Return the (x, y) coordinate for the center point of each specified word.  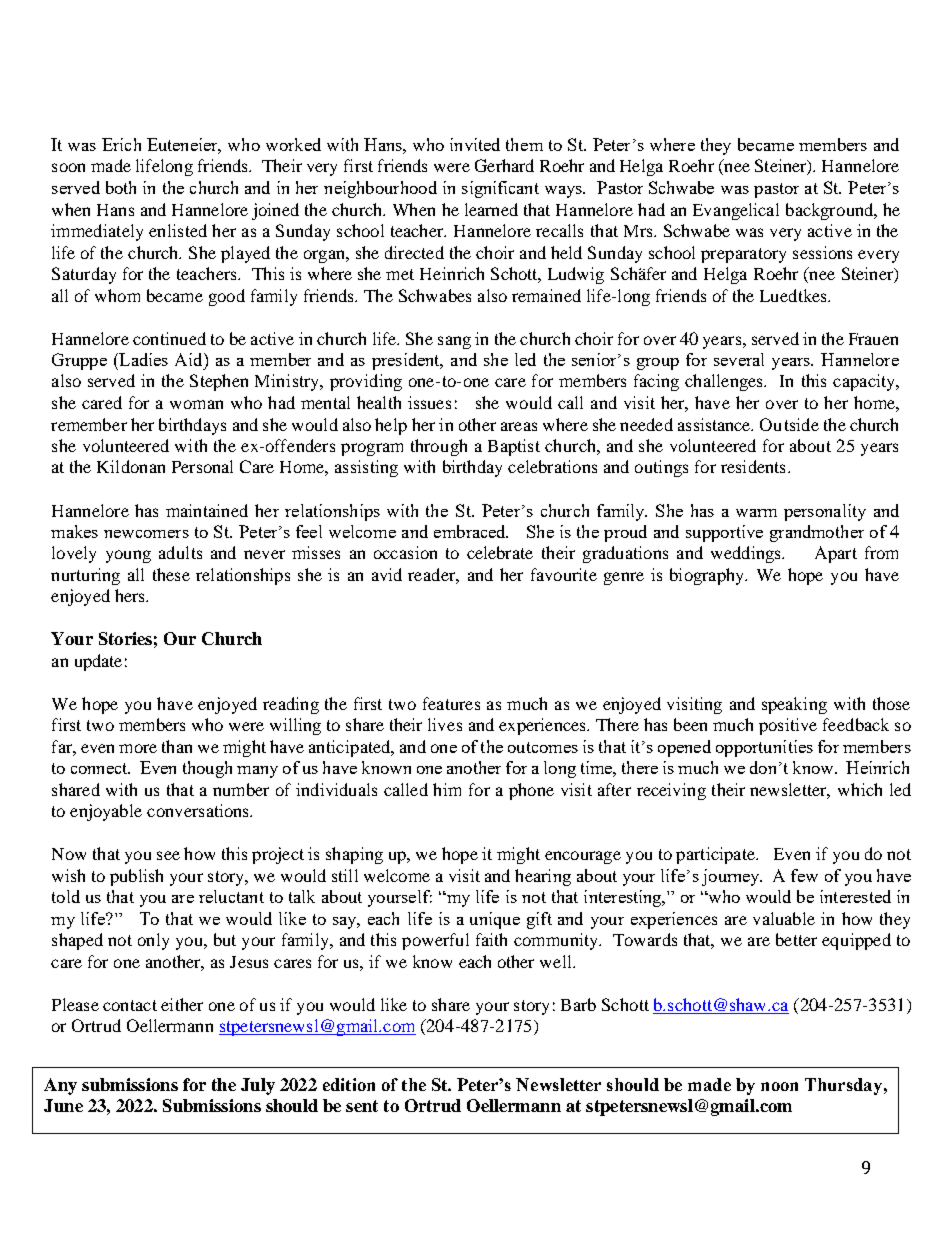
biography (708, 576)
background (831, 211)
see (168, 855)
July (258, 1086)
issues (429, 402)
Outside (789, 424)
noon (779, 1086)
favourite (564, 574)
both (121, 187)
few (804, 875)
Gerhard (504, 165)
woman (196, 404)
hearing (543, 877)
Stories (125, 638)
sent (362, 1106)
